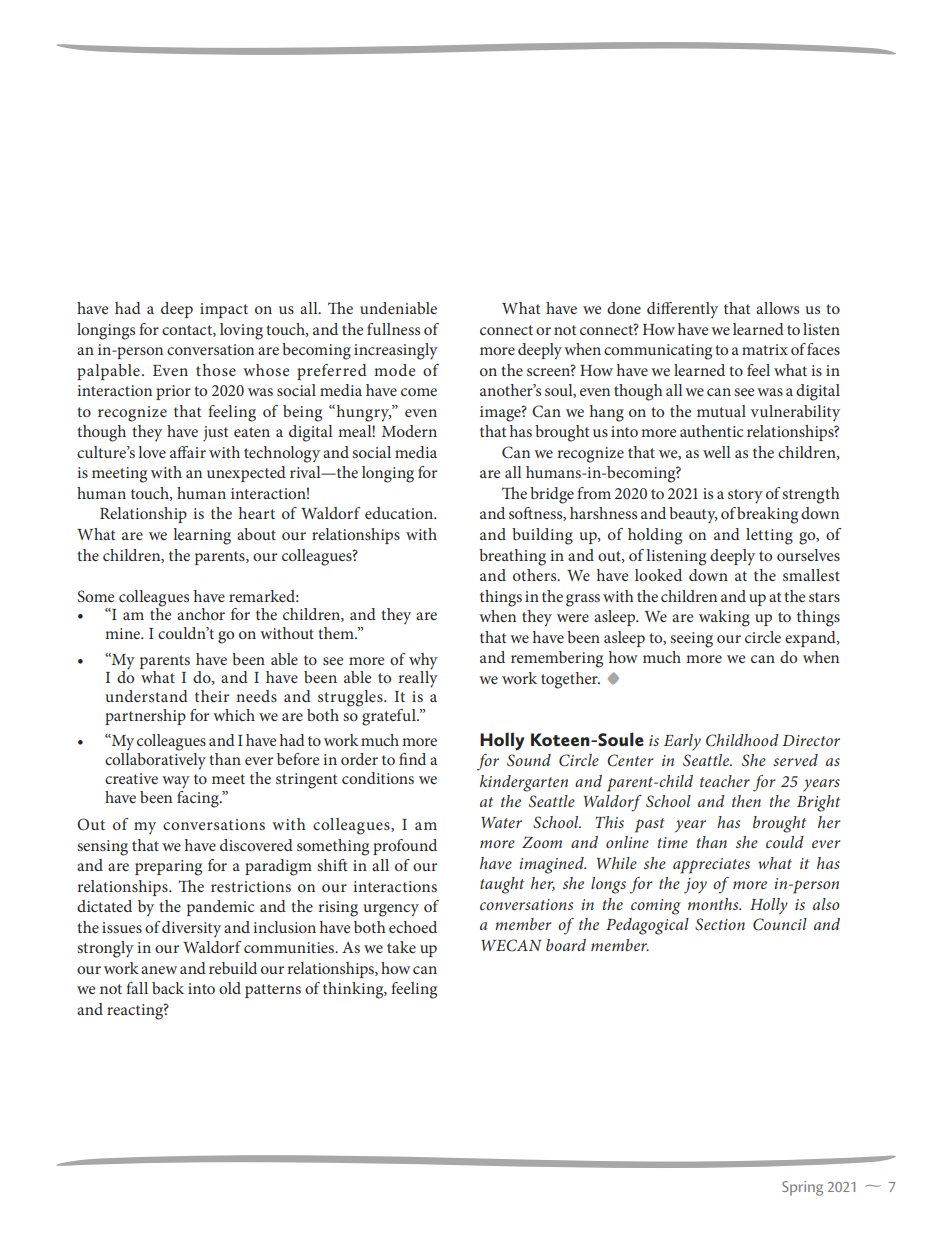  What do you see at coordinates (393, 329) in the screenshot?
I see `fullness` at bounding box center [393, 329].
